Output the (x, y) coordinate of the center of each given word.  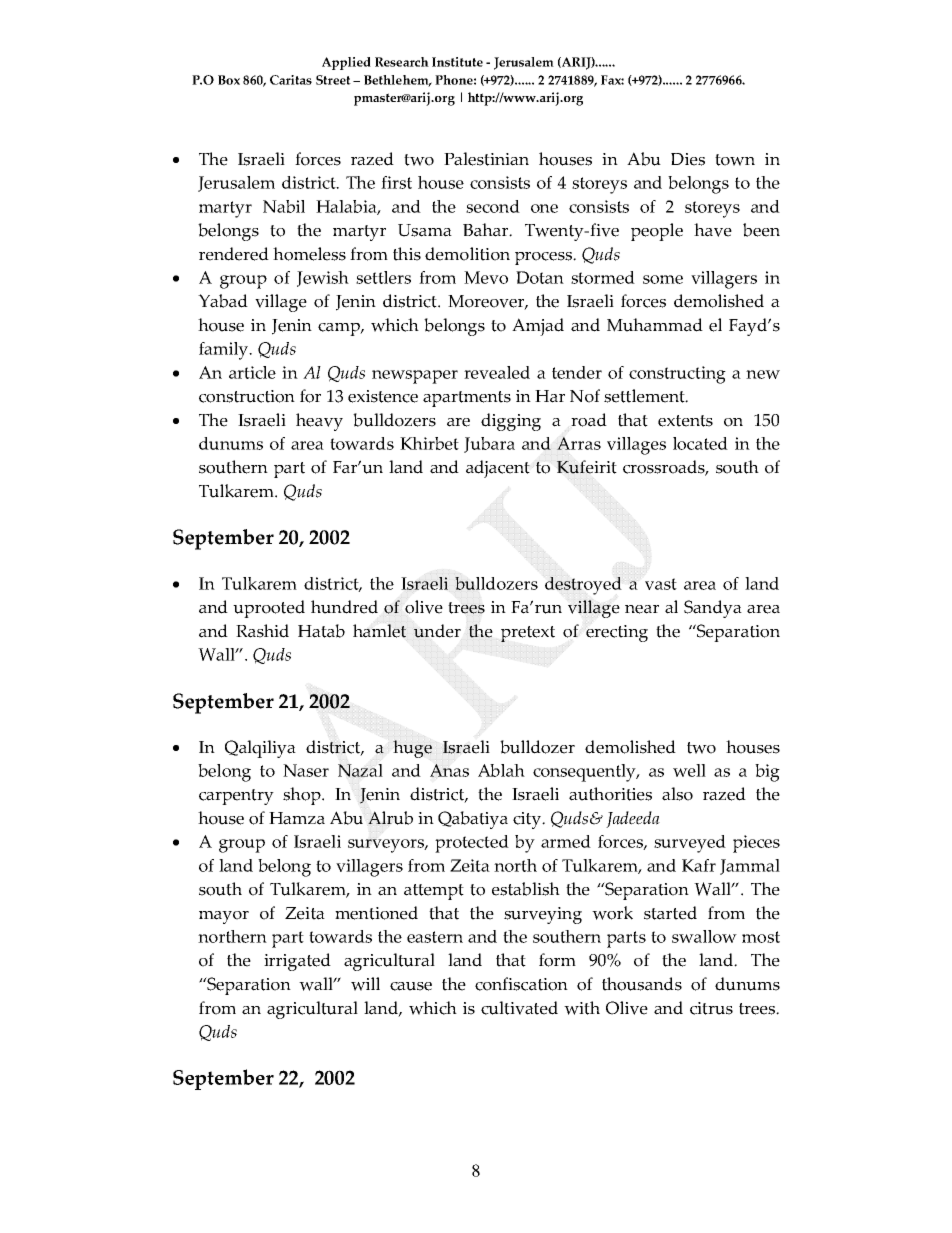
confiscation (521, 984)
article (252, 372)
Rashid (262, 631)
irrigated (297, 962)
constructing (677, 375)
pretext (528, 634)
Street (333, 80)
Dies (688, 159)
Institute (457, 62)
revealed (497, 372)
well (689, 770)
